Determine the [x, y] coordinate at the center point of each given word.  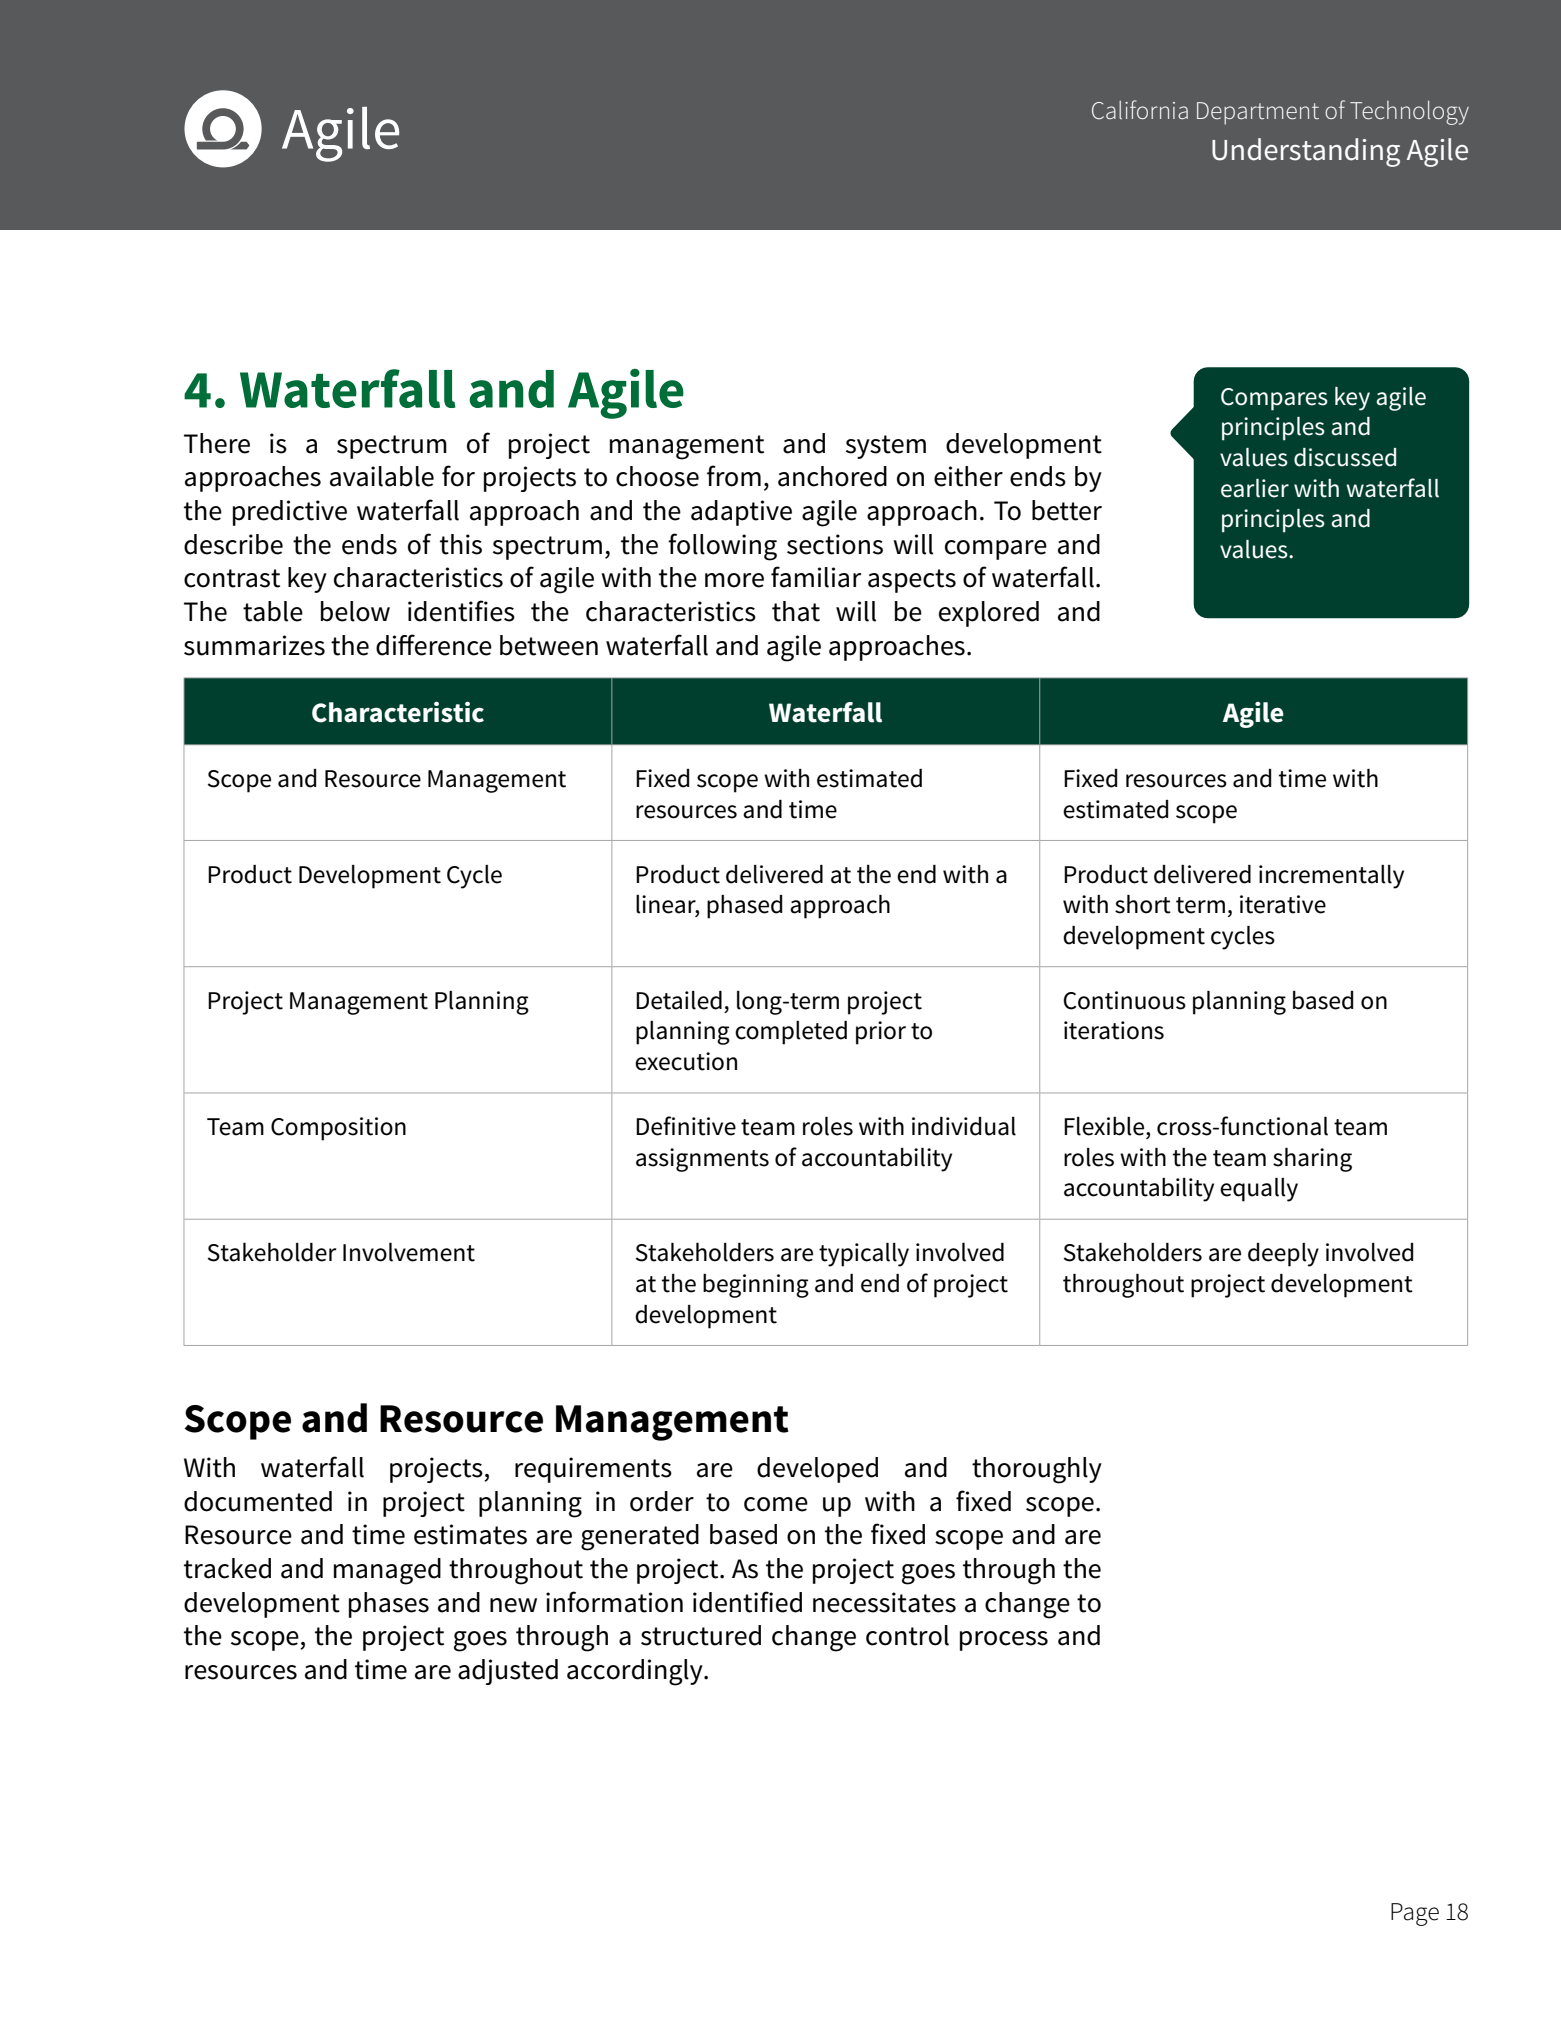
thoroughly [1037, 1470]
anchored [832, 476]
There [217, 443]
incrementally [1331, 877]
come [776, 1504]
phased [744, 907]
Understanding [1306, 152]
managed [387, 1571]
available [382, 476]
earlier [1255, 488]
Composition [338, 1129]
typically [864, 1255]
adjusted [508, 1672]
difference [434, 645]
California [1140, 109]
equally [1259, 1190]
